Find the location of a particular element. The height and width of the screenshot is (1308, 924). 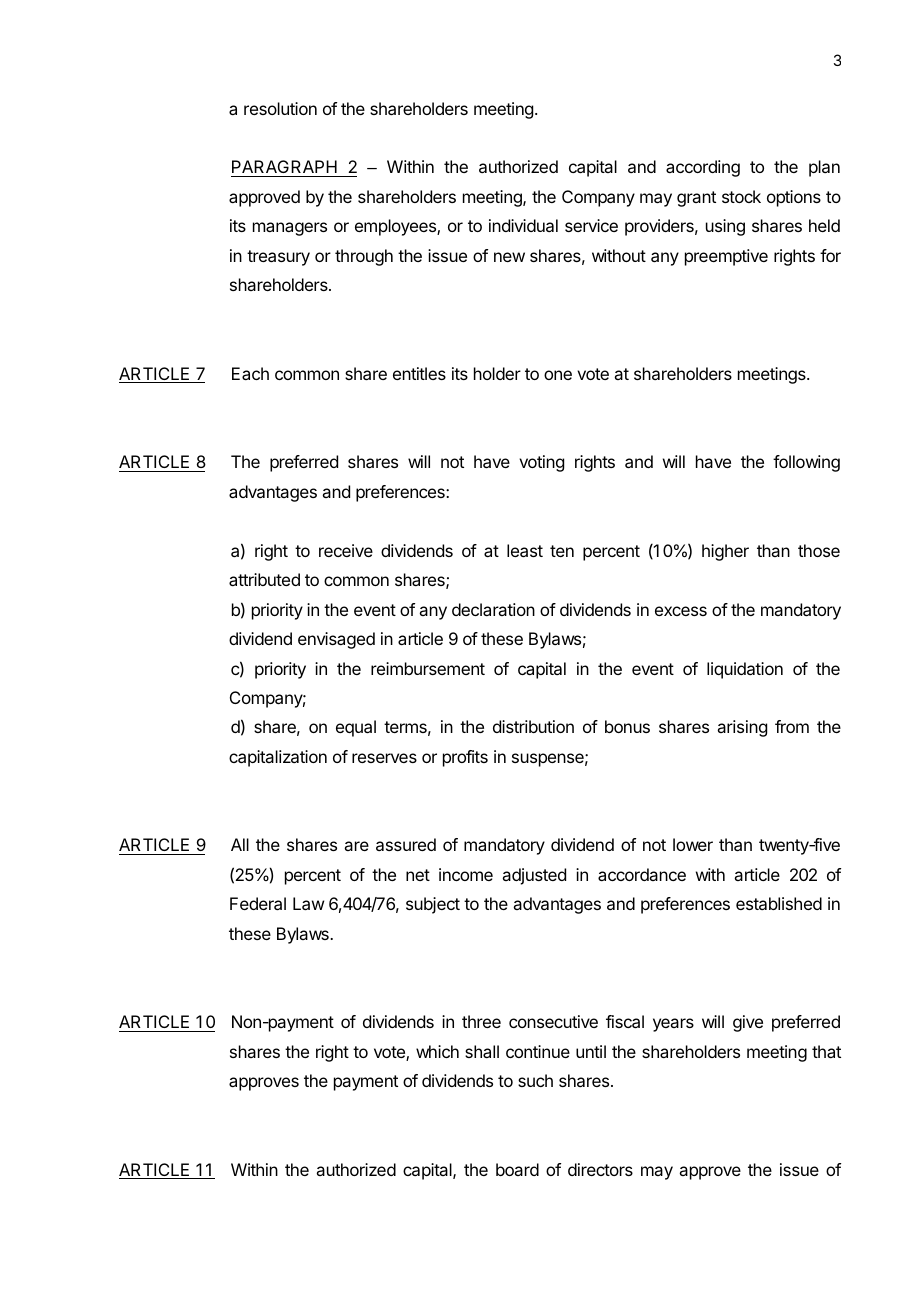

voting is located at coordinates (541, 463).
